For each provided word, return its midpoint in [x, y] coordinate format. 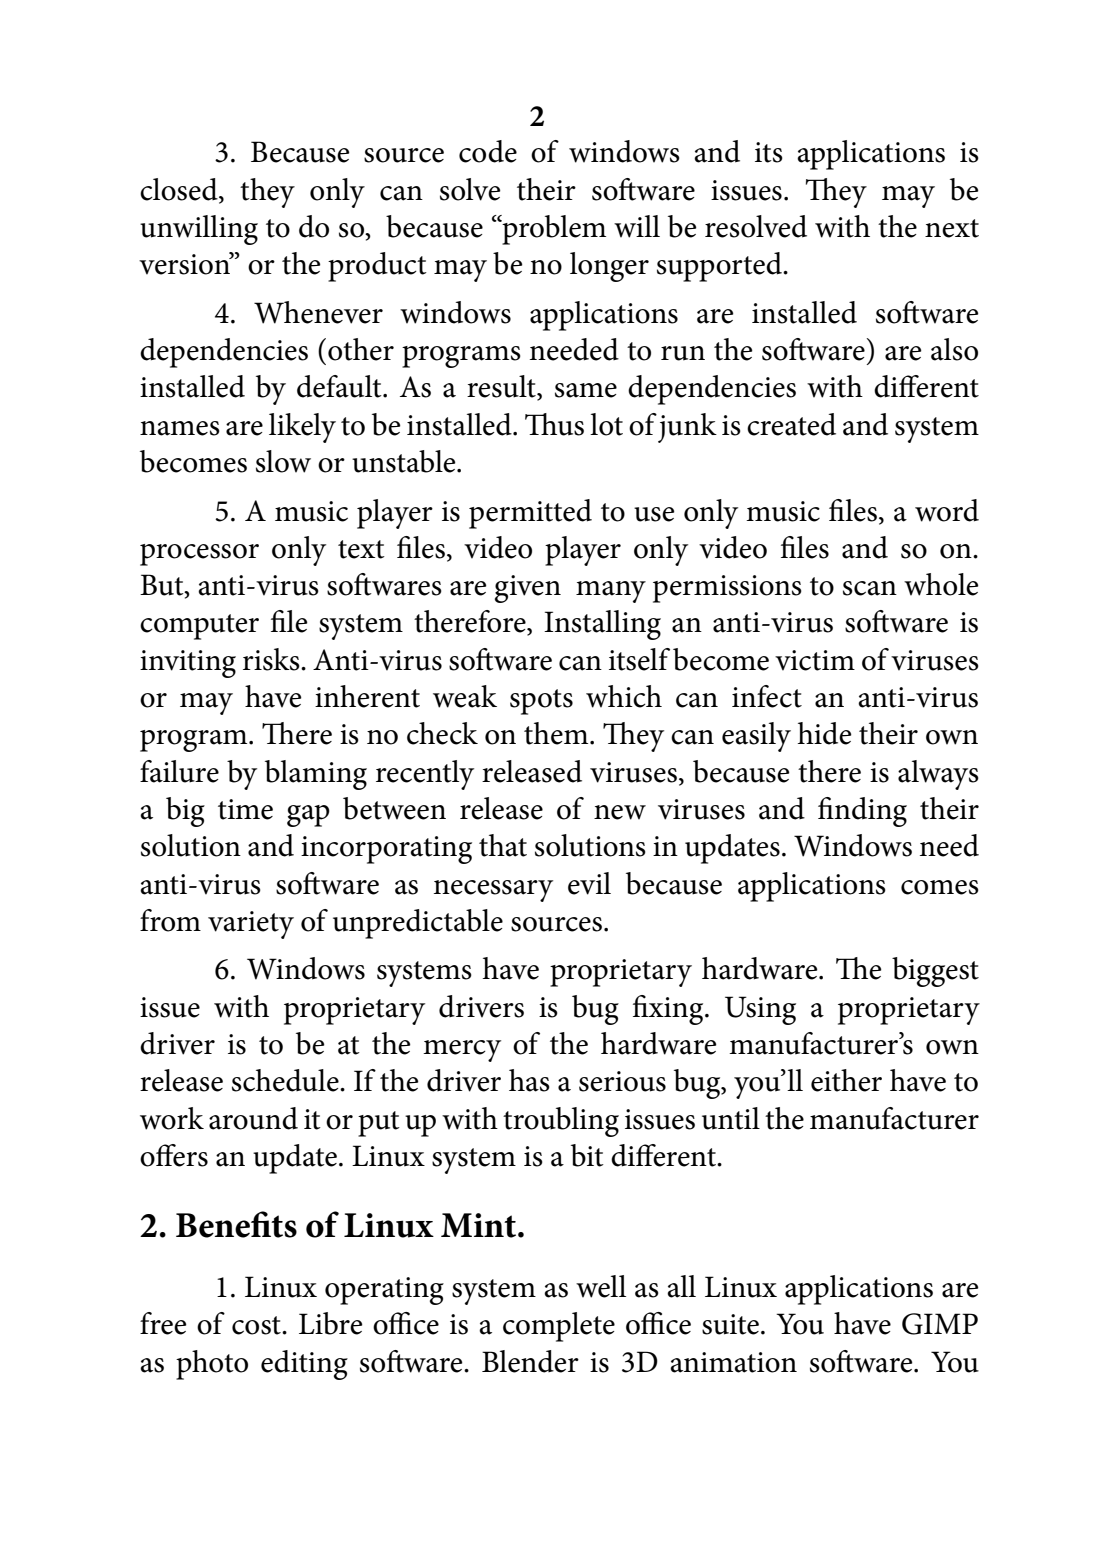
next [952, 228]
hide [825, 733]
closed [180, 190]
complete [559, 1327]
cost [257, 1325]
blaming [316, 775]
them [557, 733]
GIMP [940, 1324]
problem [553, 230]
